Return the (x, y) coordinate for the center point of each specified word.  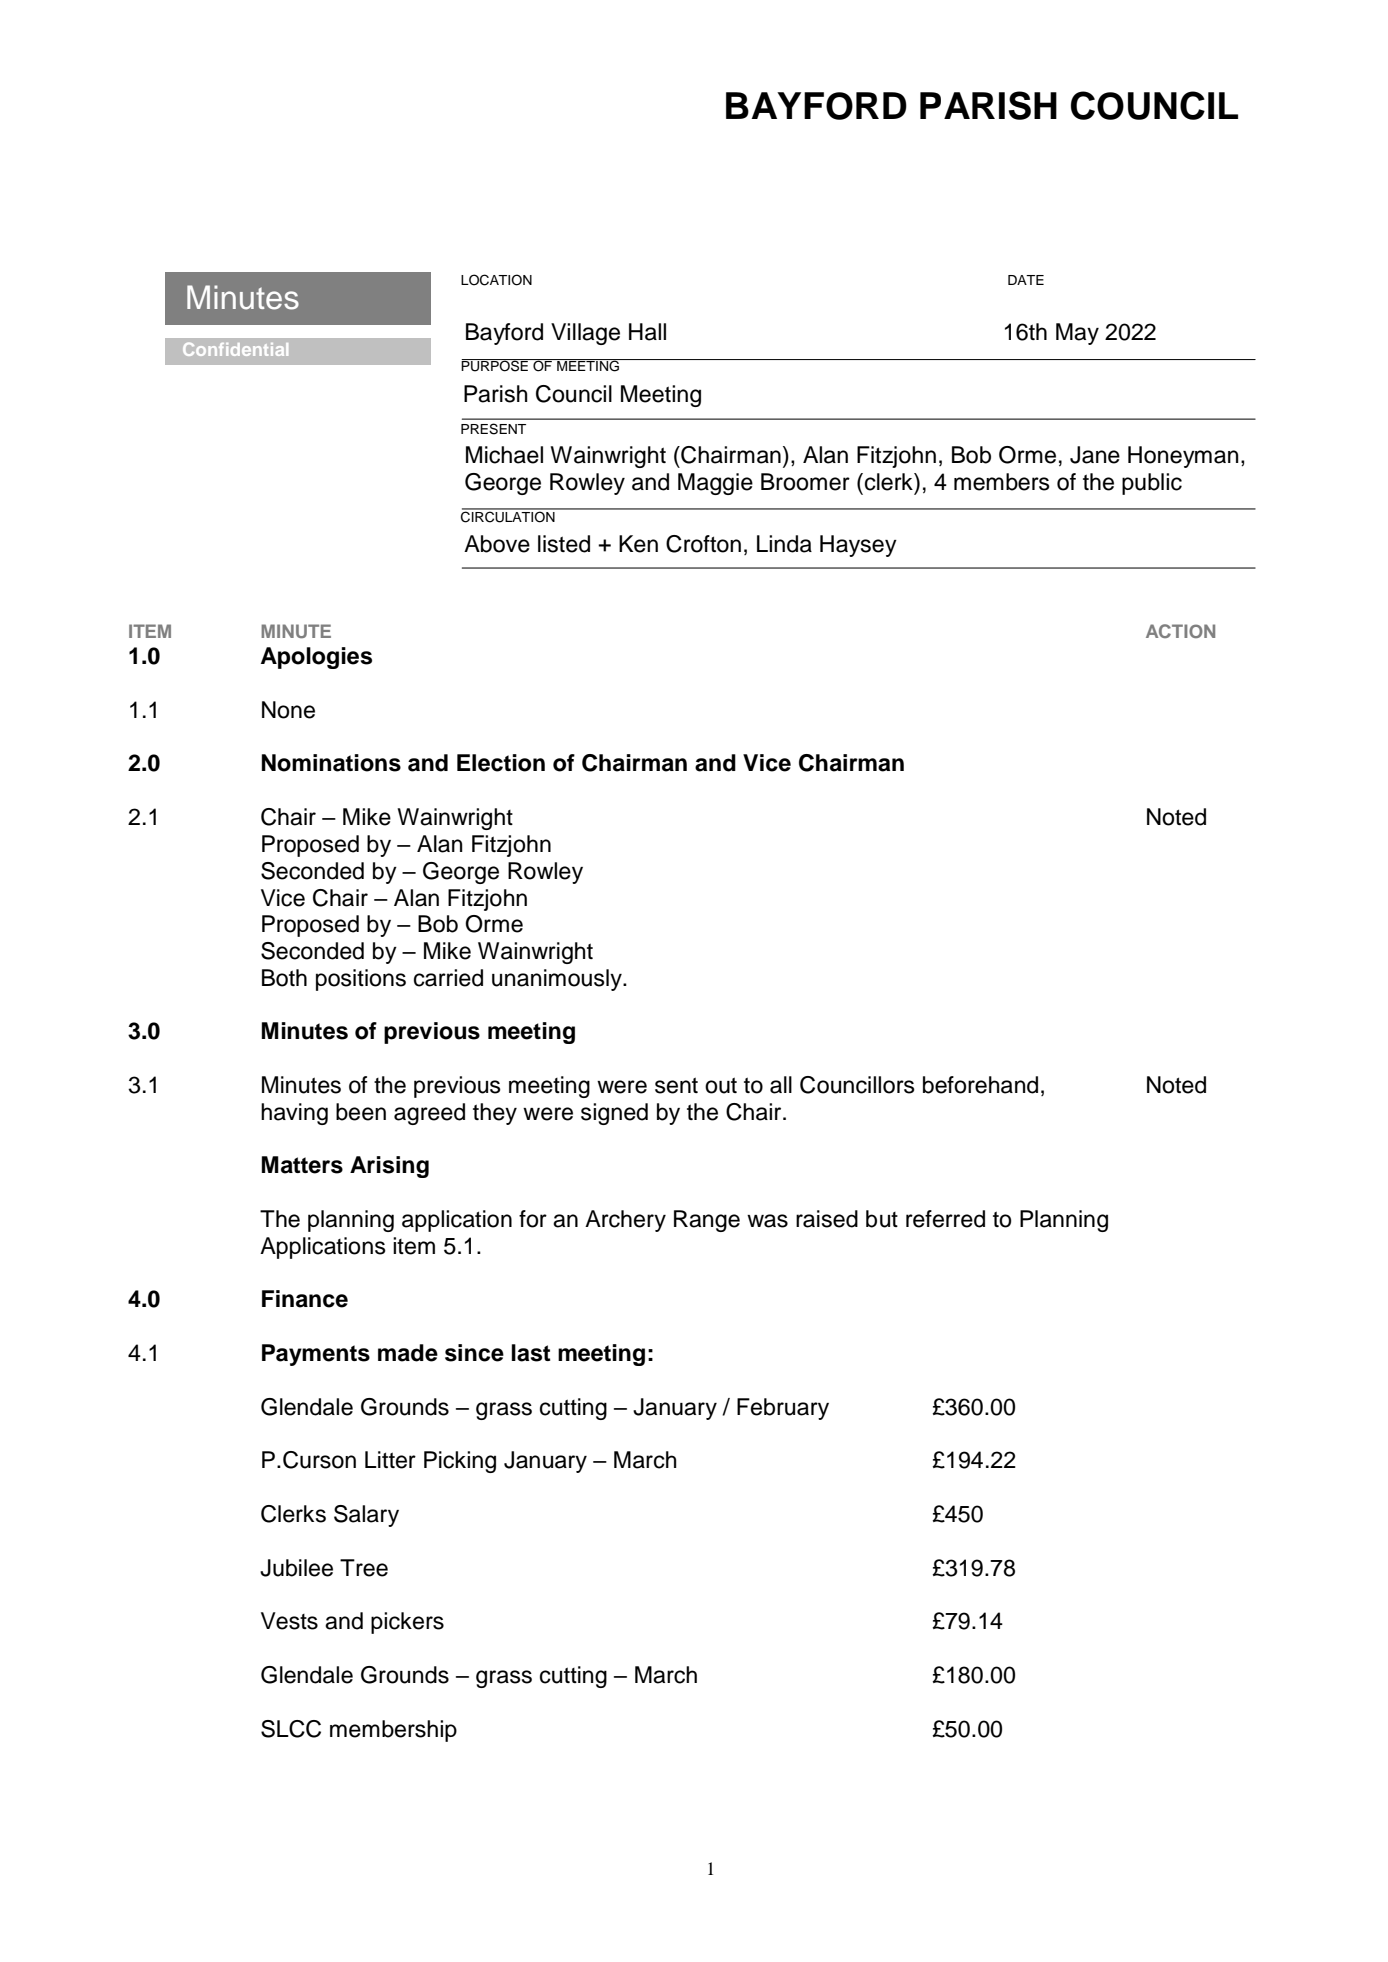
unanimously (558, 980)
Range (707, 1221)
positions (361, 980)
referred (945, 1219)
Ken (638, 544)
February (783, 1409)
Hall (647, 332)
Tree (364, 1568)
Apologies (316, 658)
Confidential (235, 349)
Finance (305, 1299)
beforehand (980, 1085)
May (1077, 334)
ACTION (1180, 631)
